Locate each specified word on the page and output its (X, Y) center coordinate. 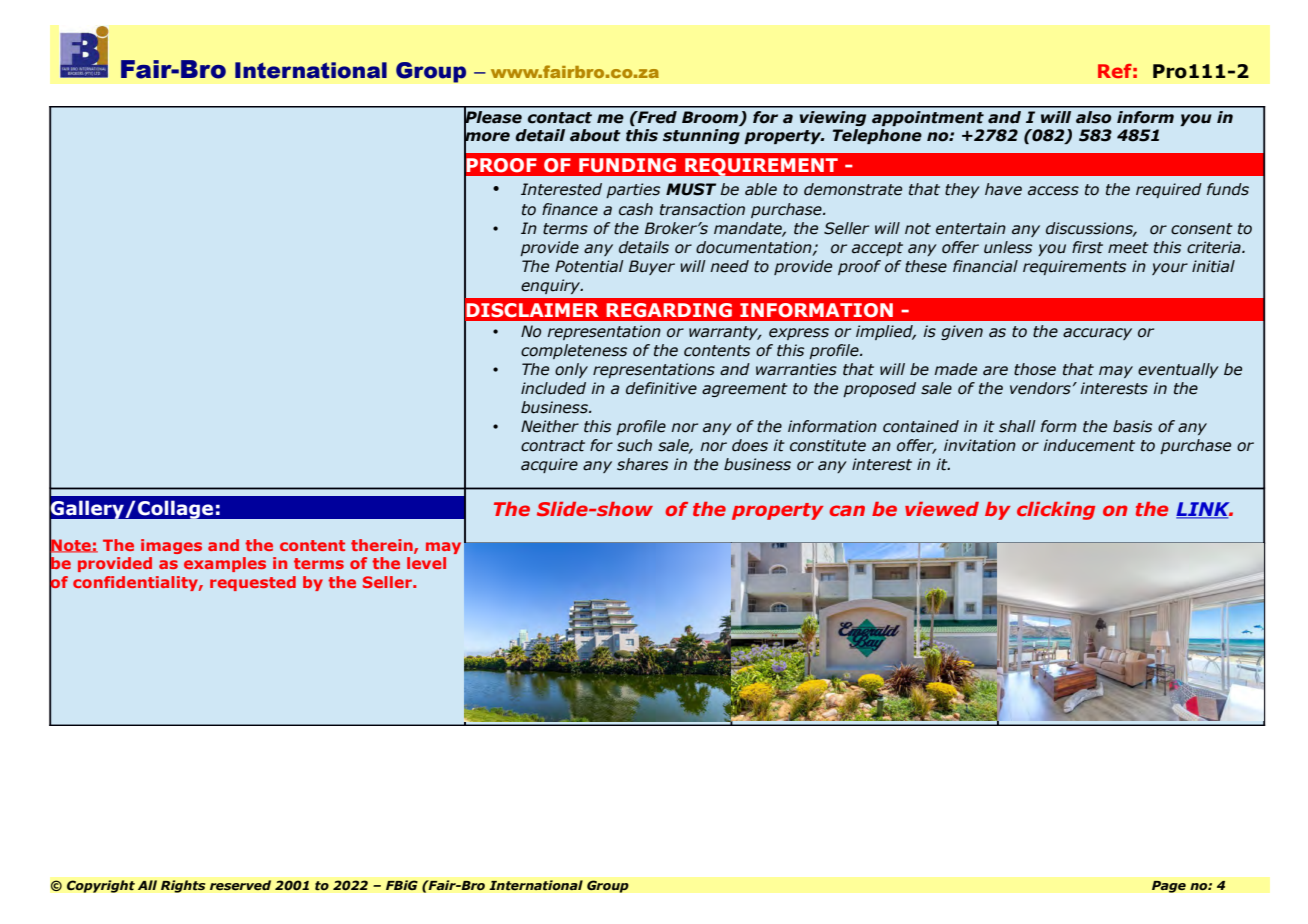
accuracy (1097, 334)
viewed (942, 509)
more (487, 137)
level (426, 563)
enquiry (552, 286)
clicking (1056, 511)
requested (253, 583)
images (171, 546)
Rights (183, 886)
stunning (701, 136)
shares (642, 464)
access (1053, 191)
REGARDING (669, 310)
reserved (240, 885)
